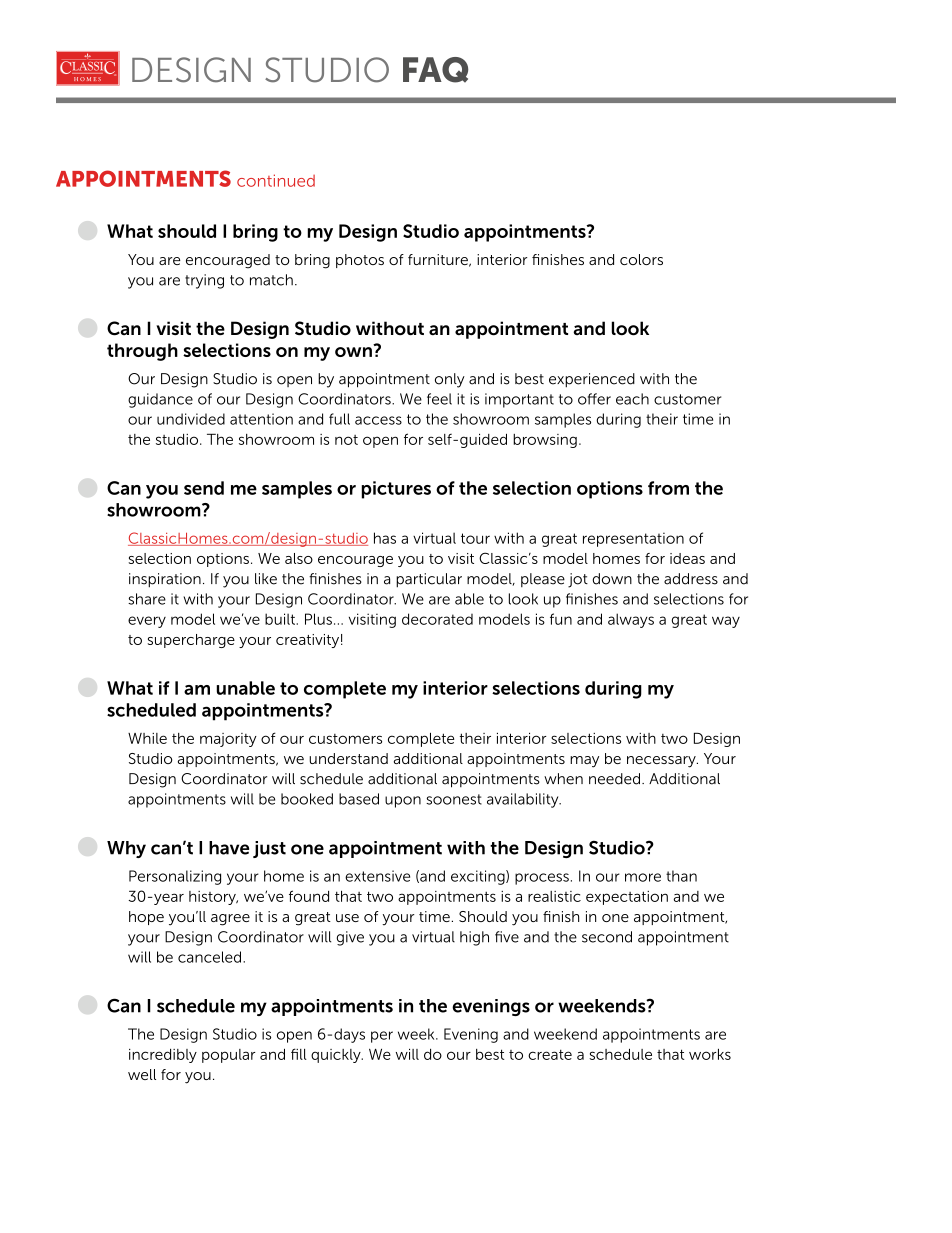  What do you see at coordinates (435, 70) in the document?
I see `FAQ` at bounding box center [435, 70].
